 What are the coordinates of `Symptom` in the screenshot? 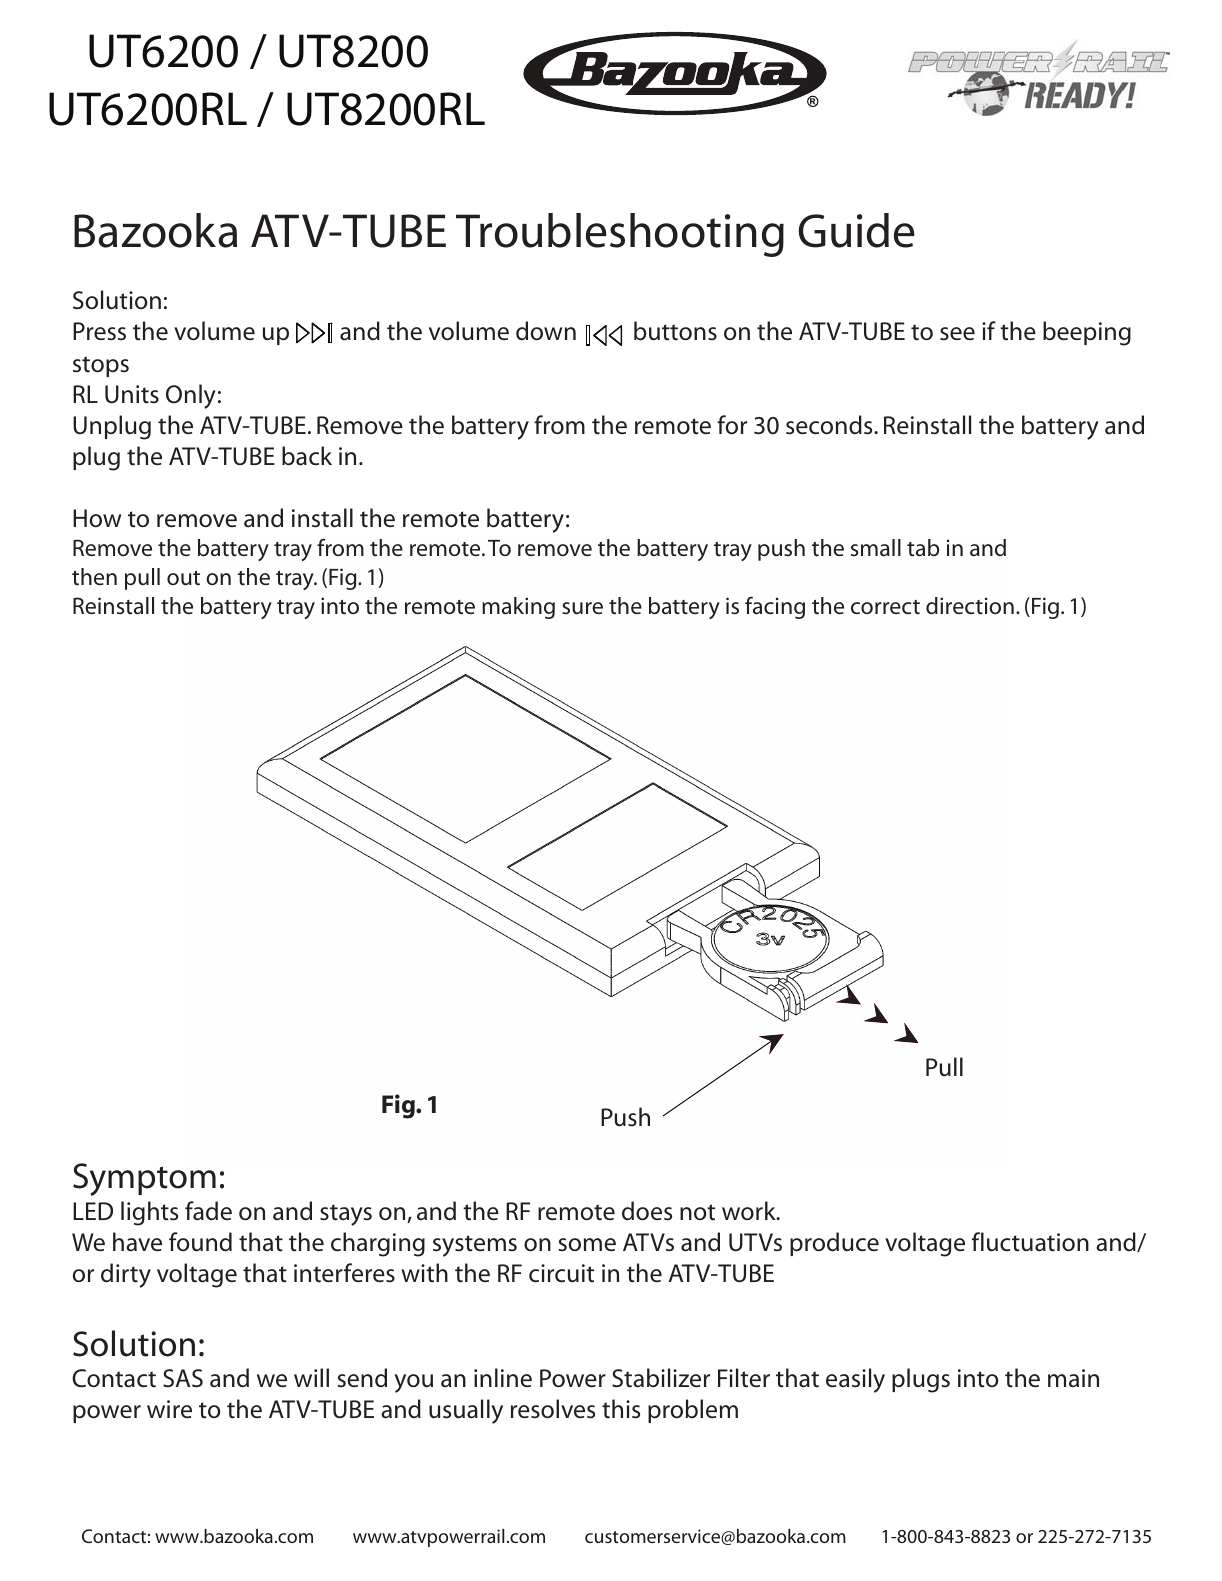 It's located at (144, 1179).
